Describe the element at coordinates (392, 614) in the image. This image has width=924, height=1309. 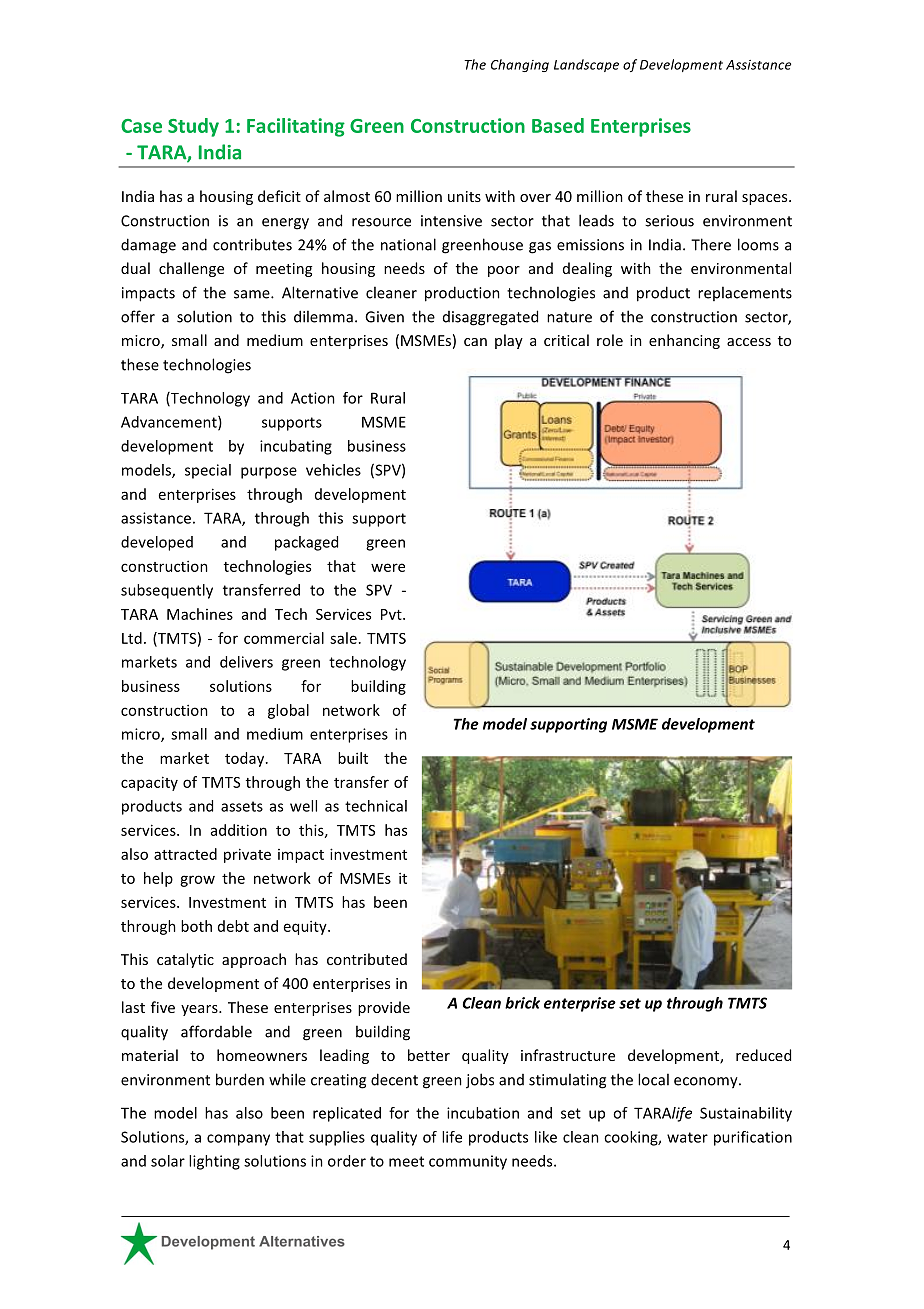
I see `Pvt` at that location.
